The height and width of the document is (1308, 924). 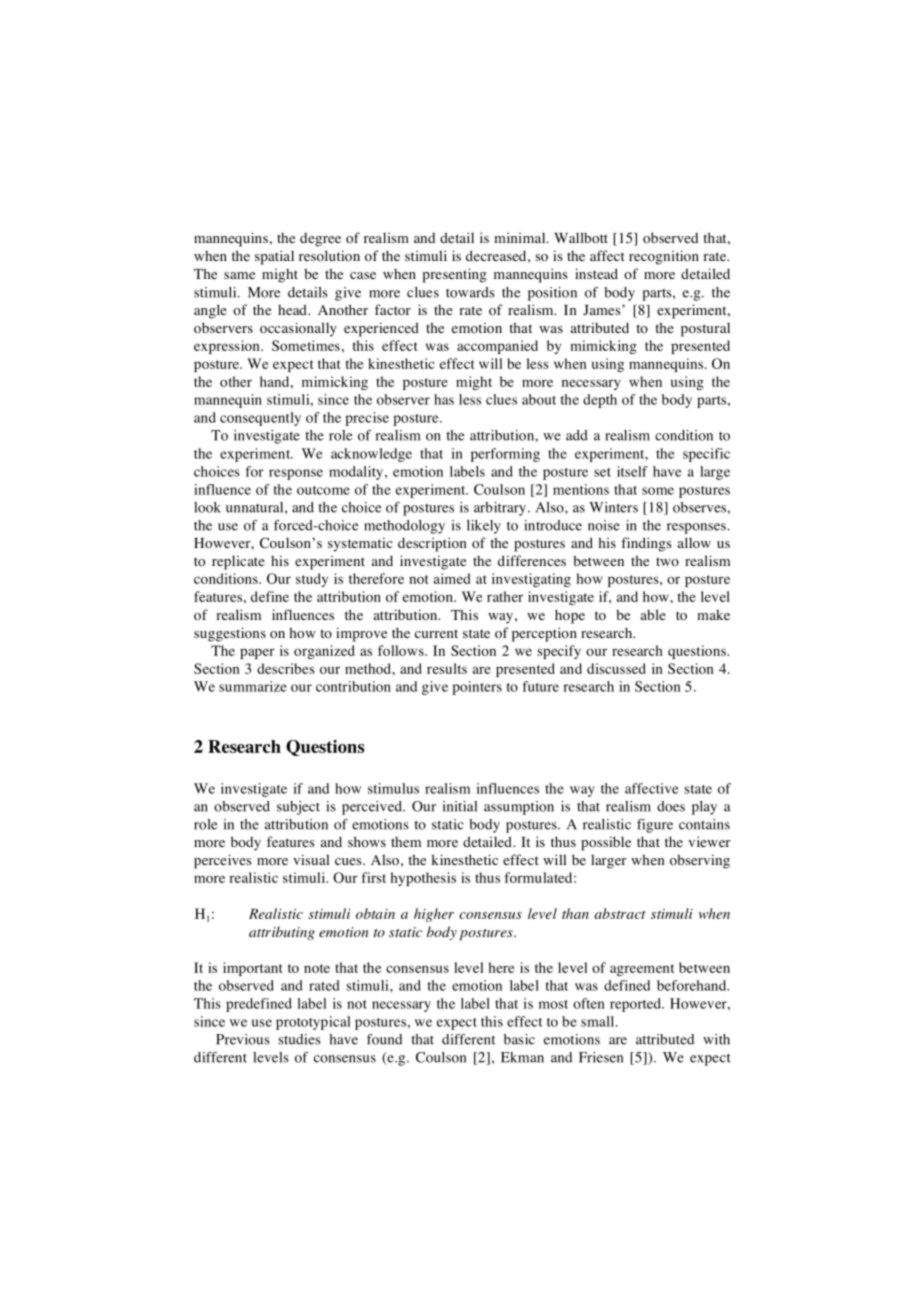 I want to click on basic, so click(x=519, y=1039).
